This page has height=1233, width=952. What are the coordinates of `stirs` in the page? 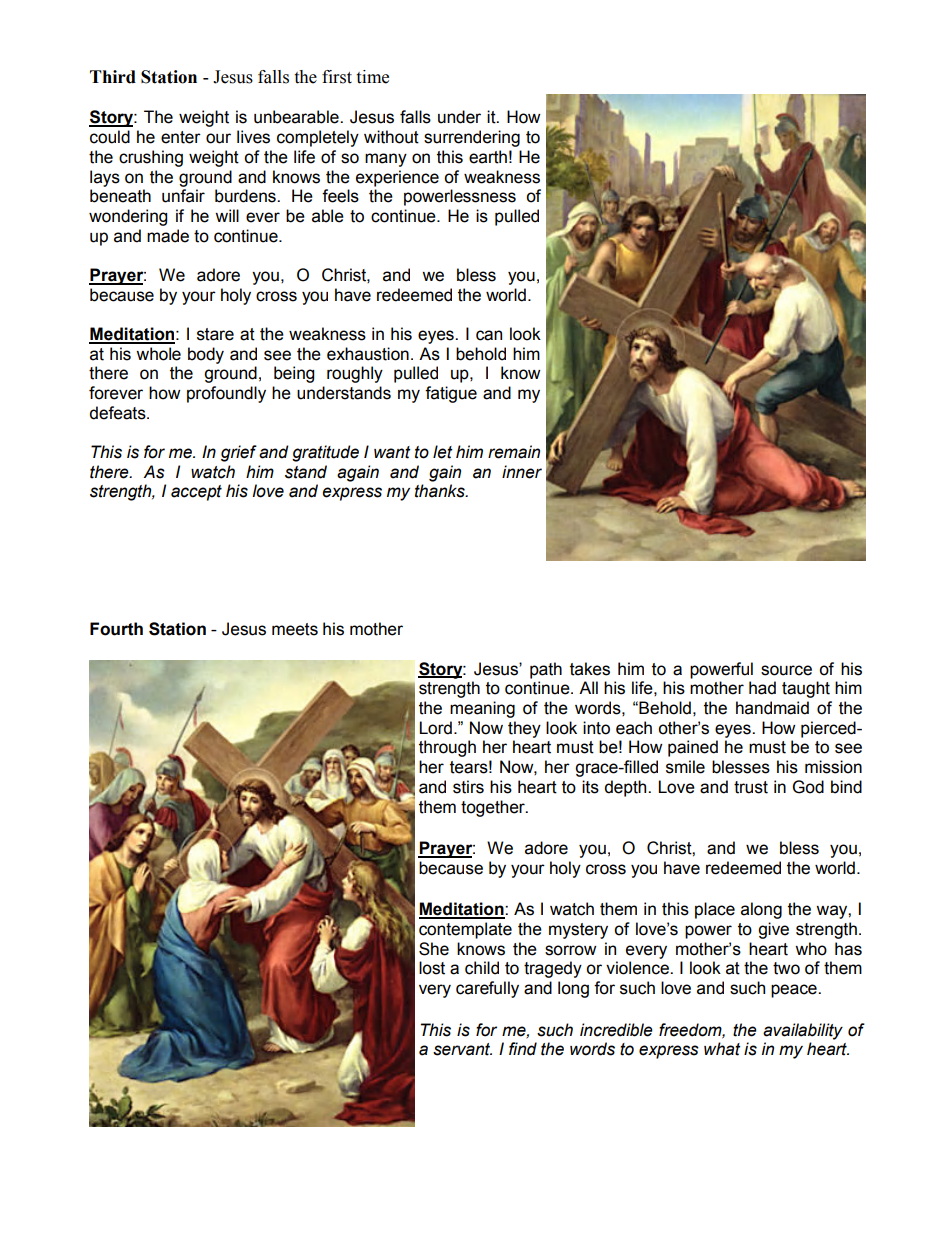 It's located at (468, 787).
